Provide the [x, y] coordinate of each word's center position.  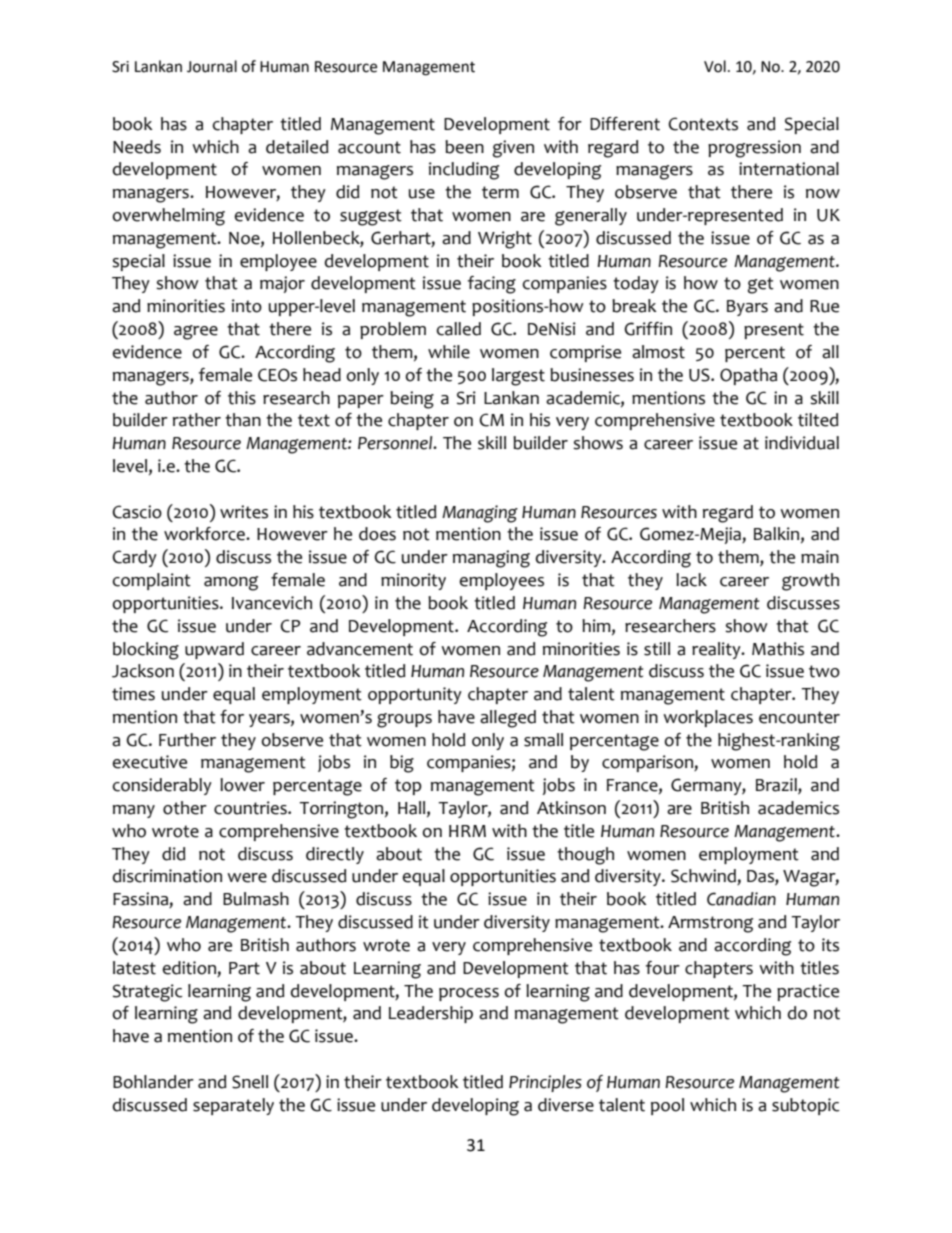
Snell [250, 1082]
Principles [545, 1083]
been [464, 147]
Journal [212, 66]
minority [413, 581]
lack [691, 580]
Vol [715, 66]
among [231, 583]
